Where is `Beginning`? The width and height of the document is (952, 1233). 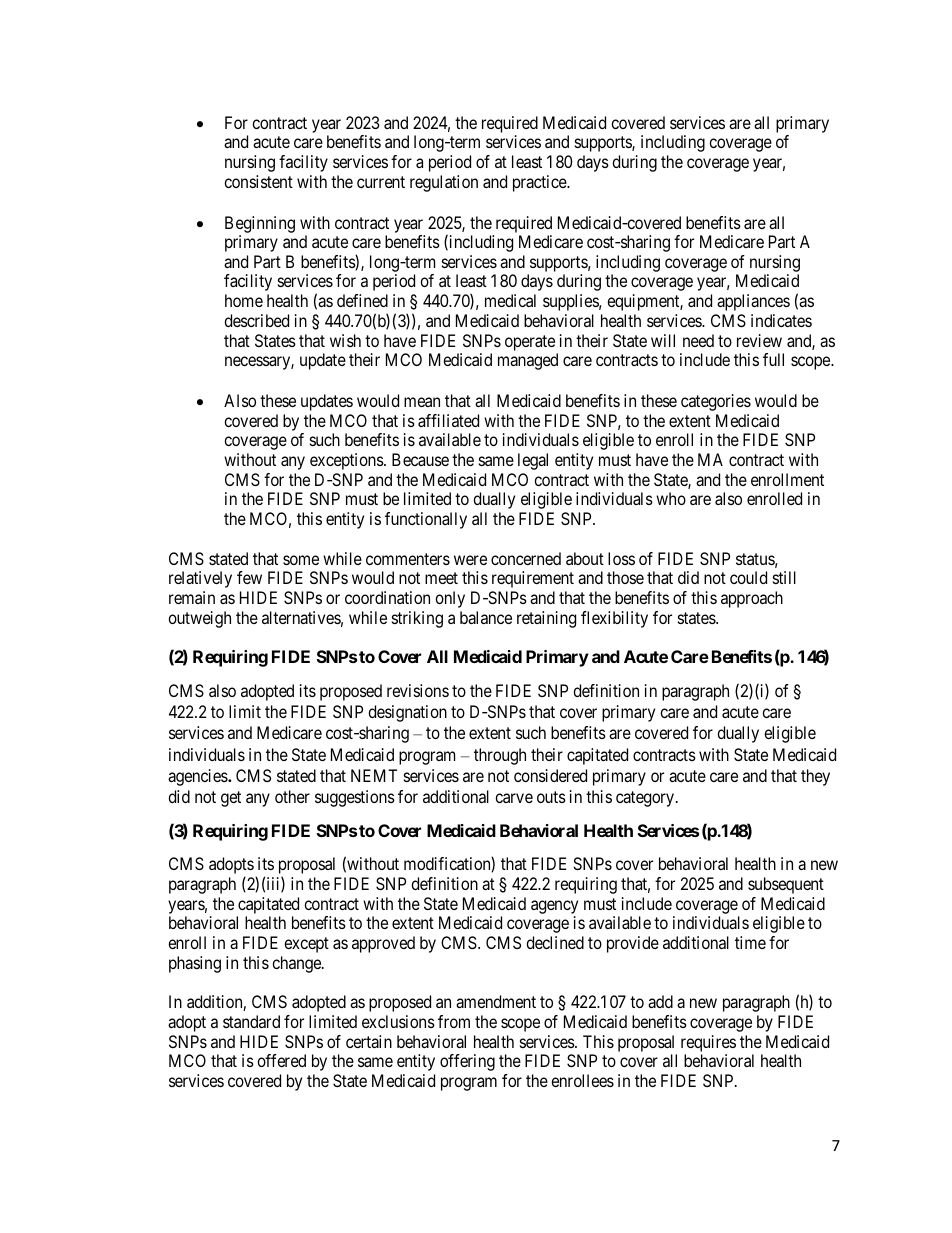 Beginning is located at coordinates (260, 224).
